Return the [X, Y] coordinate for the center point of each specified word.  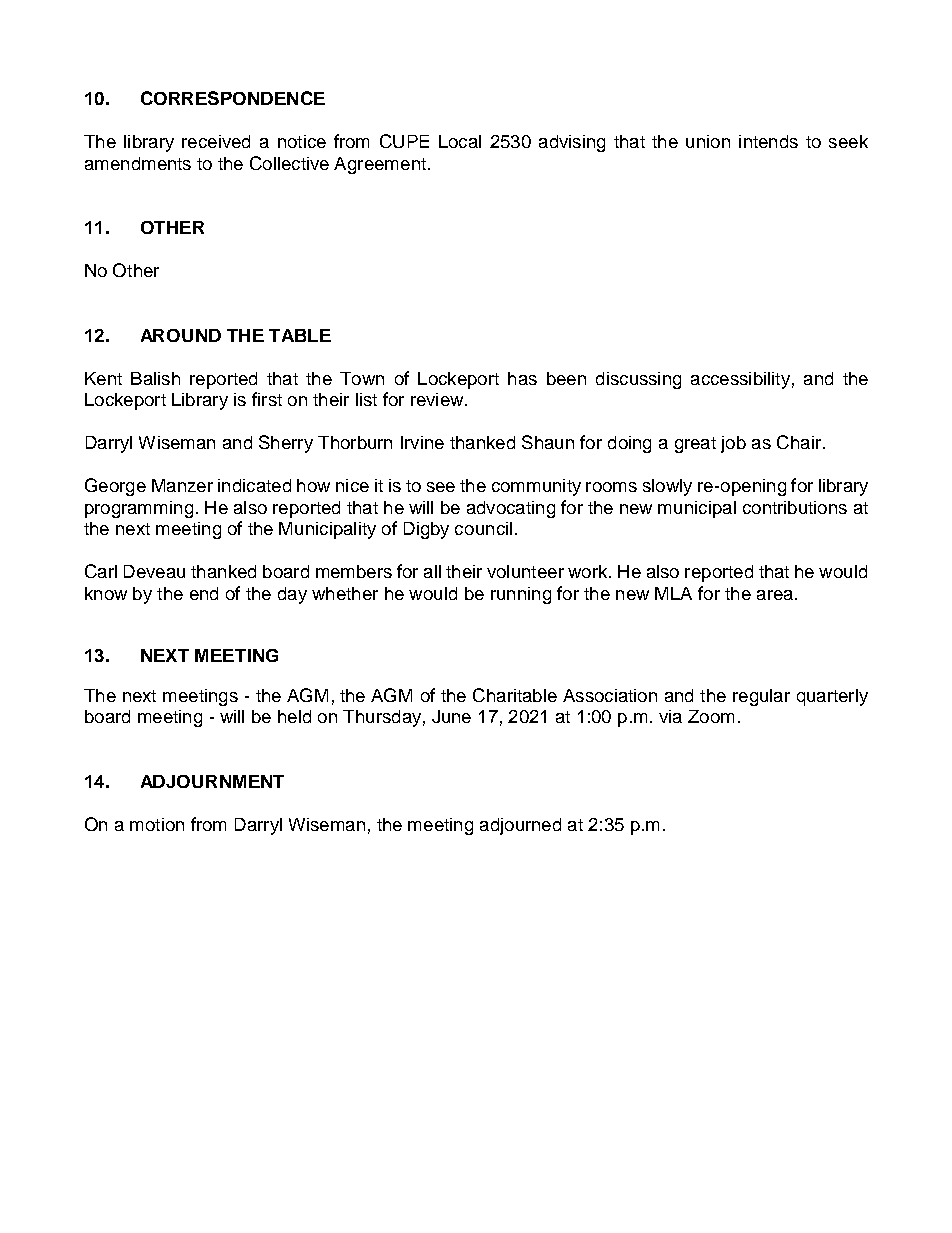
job [733, 444]
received [216, 141]
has [522, 378]
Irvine [422, 442]
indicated [254, 485]
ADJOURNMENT [212, 781]
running [521, 595]
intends [768, 141]
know [106, 593]
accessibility [740, 380]
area [776, 595]
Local [460, 141]
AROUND [181, 335]
